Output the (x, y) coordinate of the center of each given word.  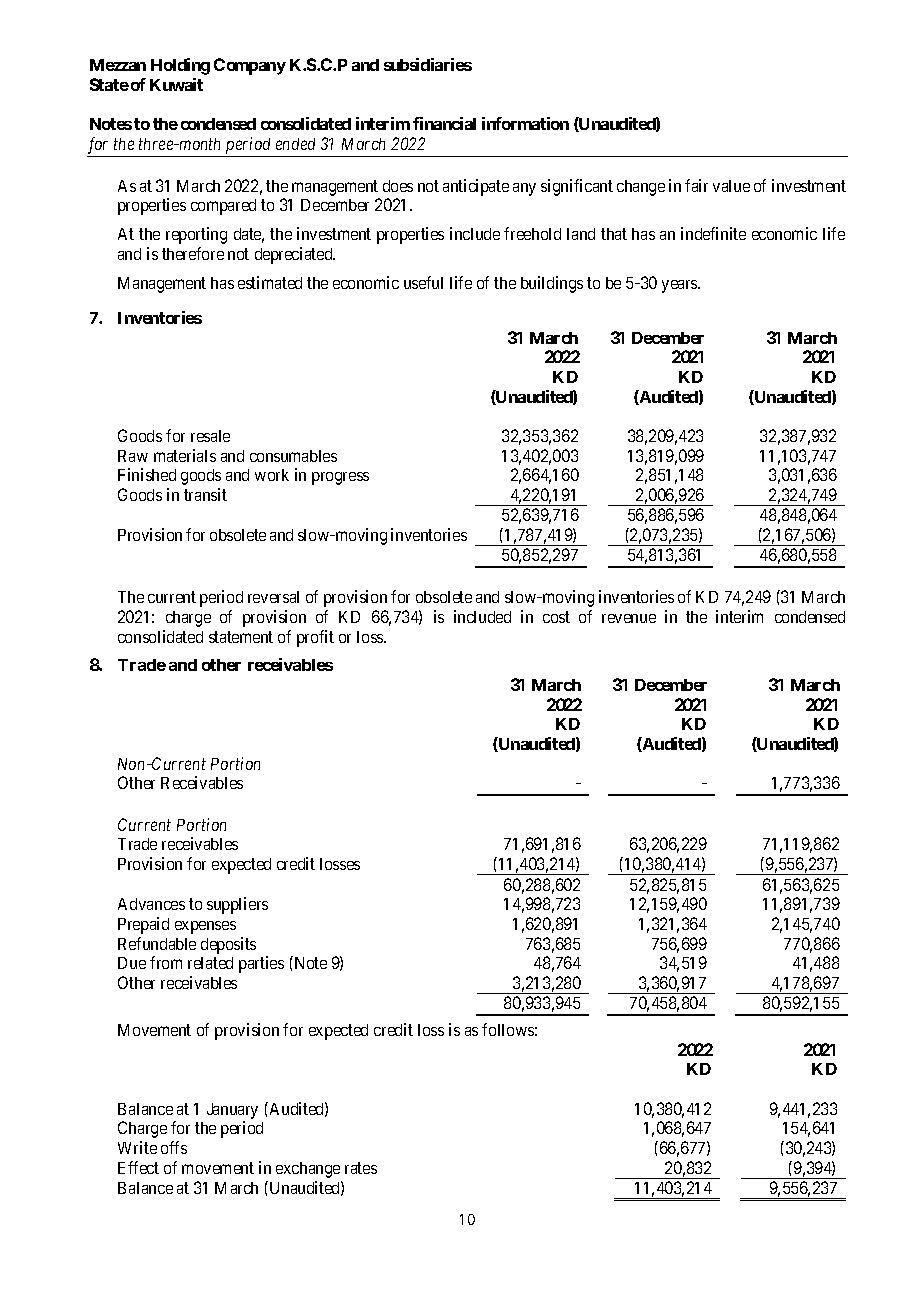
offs (174, 1147)
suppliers (237, 905)
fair (696, 185)
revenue (629, 618)
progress (340, 478)
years (680, 286)
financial (444, 123)
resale (210, 436)
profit (315, 638)
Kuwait (176, 84)
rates (361, 1168)
